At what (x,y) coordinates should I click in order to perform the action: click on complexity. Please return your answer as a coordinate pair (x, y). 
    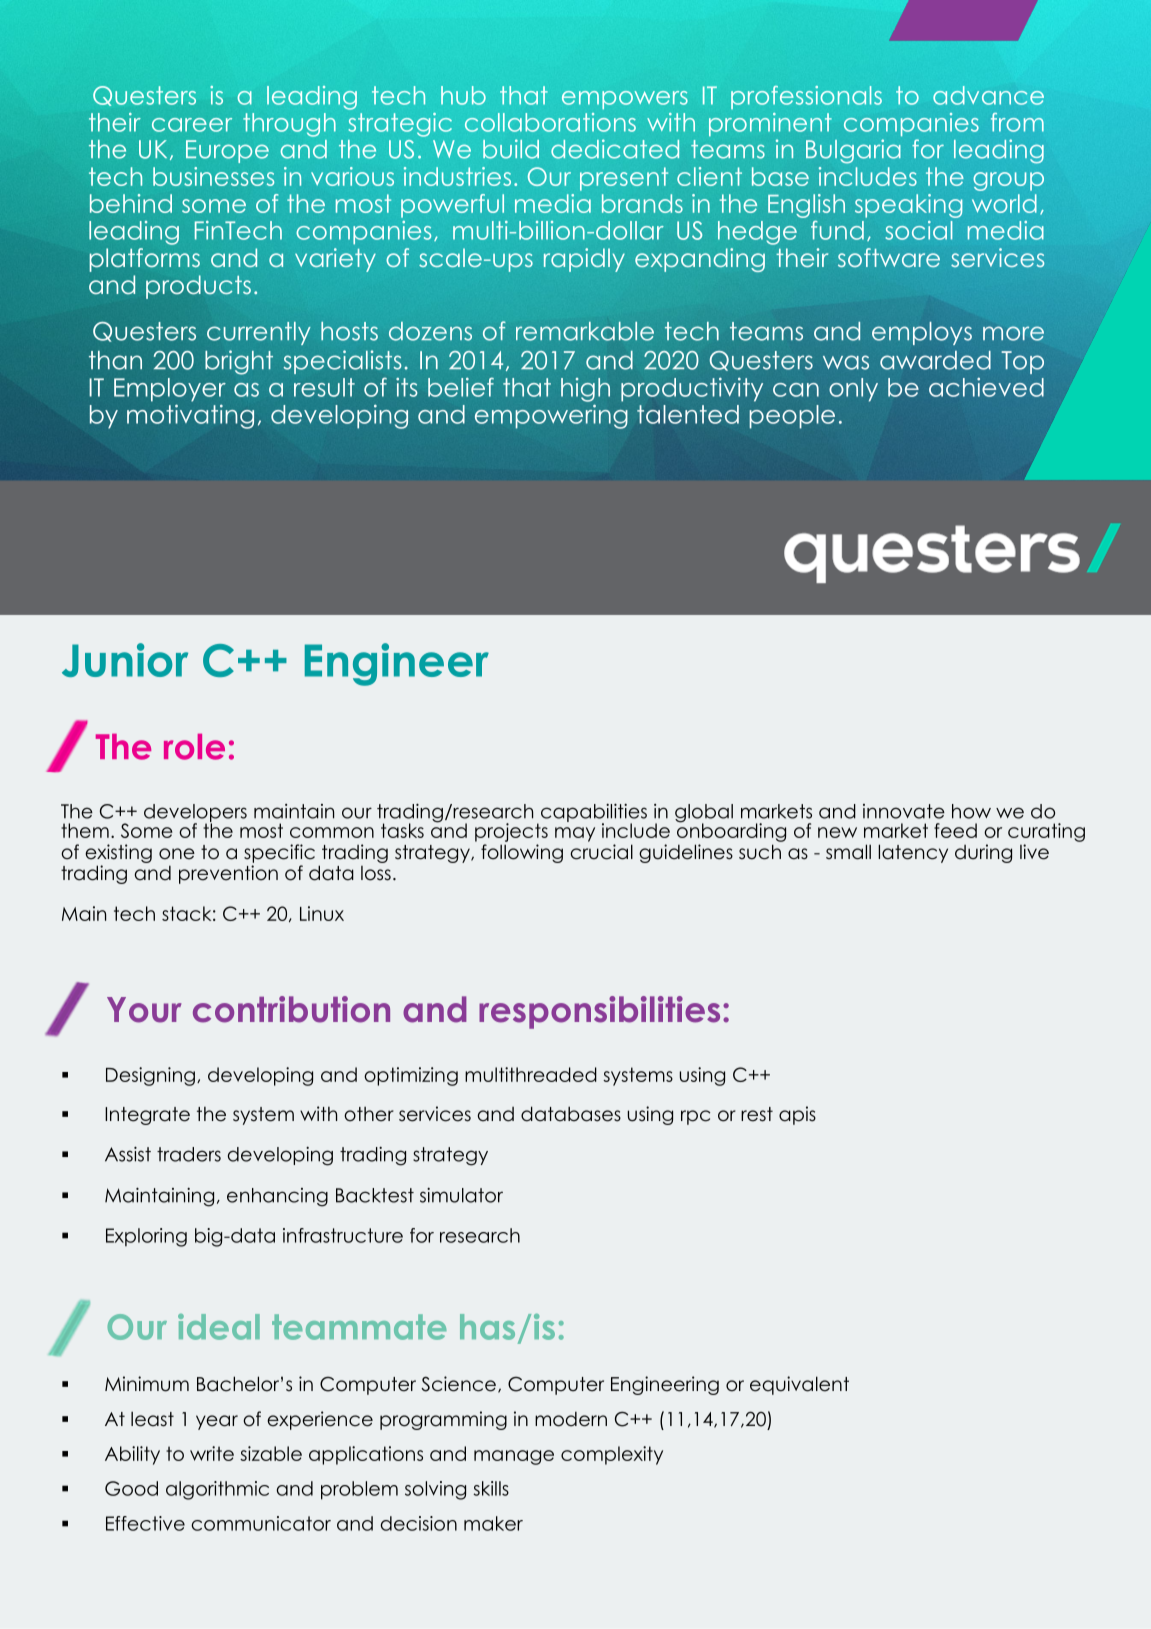
    Looking at the image, I should click on (612, 1455).
